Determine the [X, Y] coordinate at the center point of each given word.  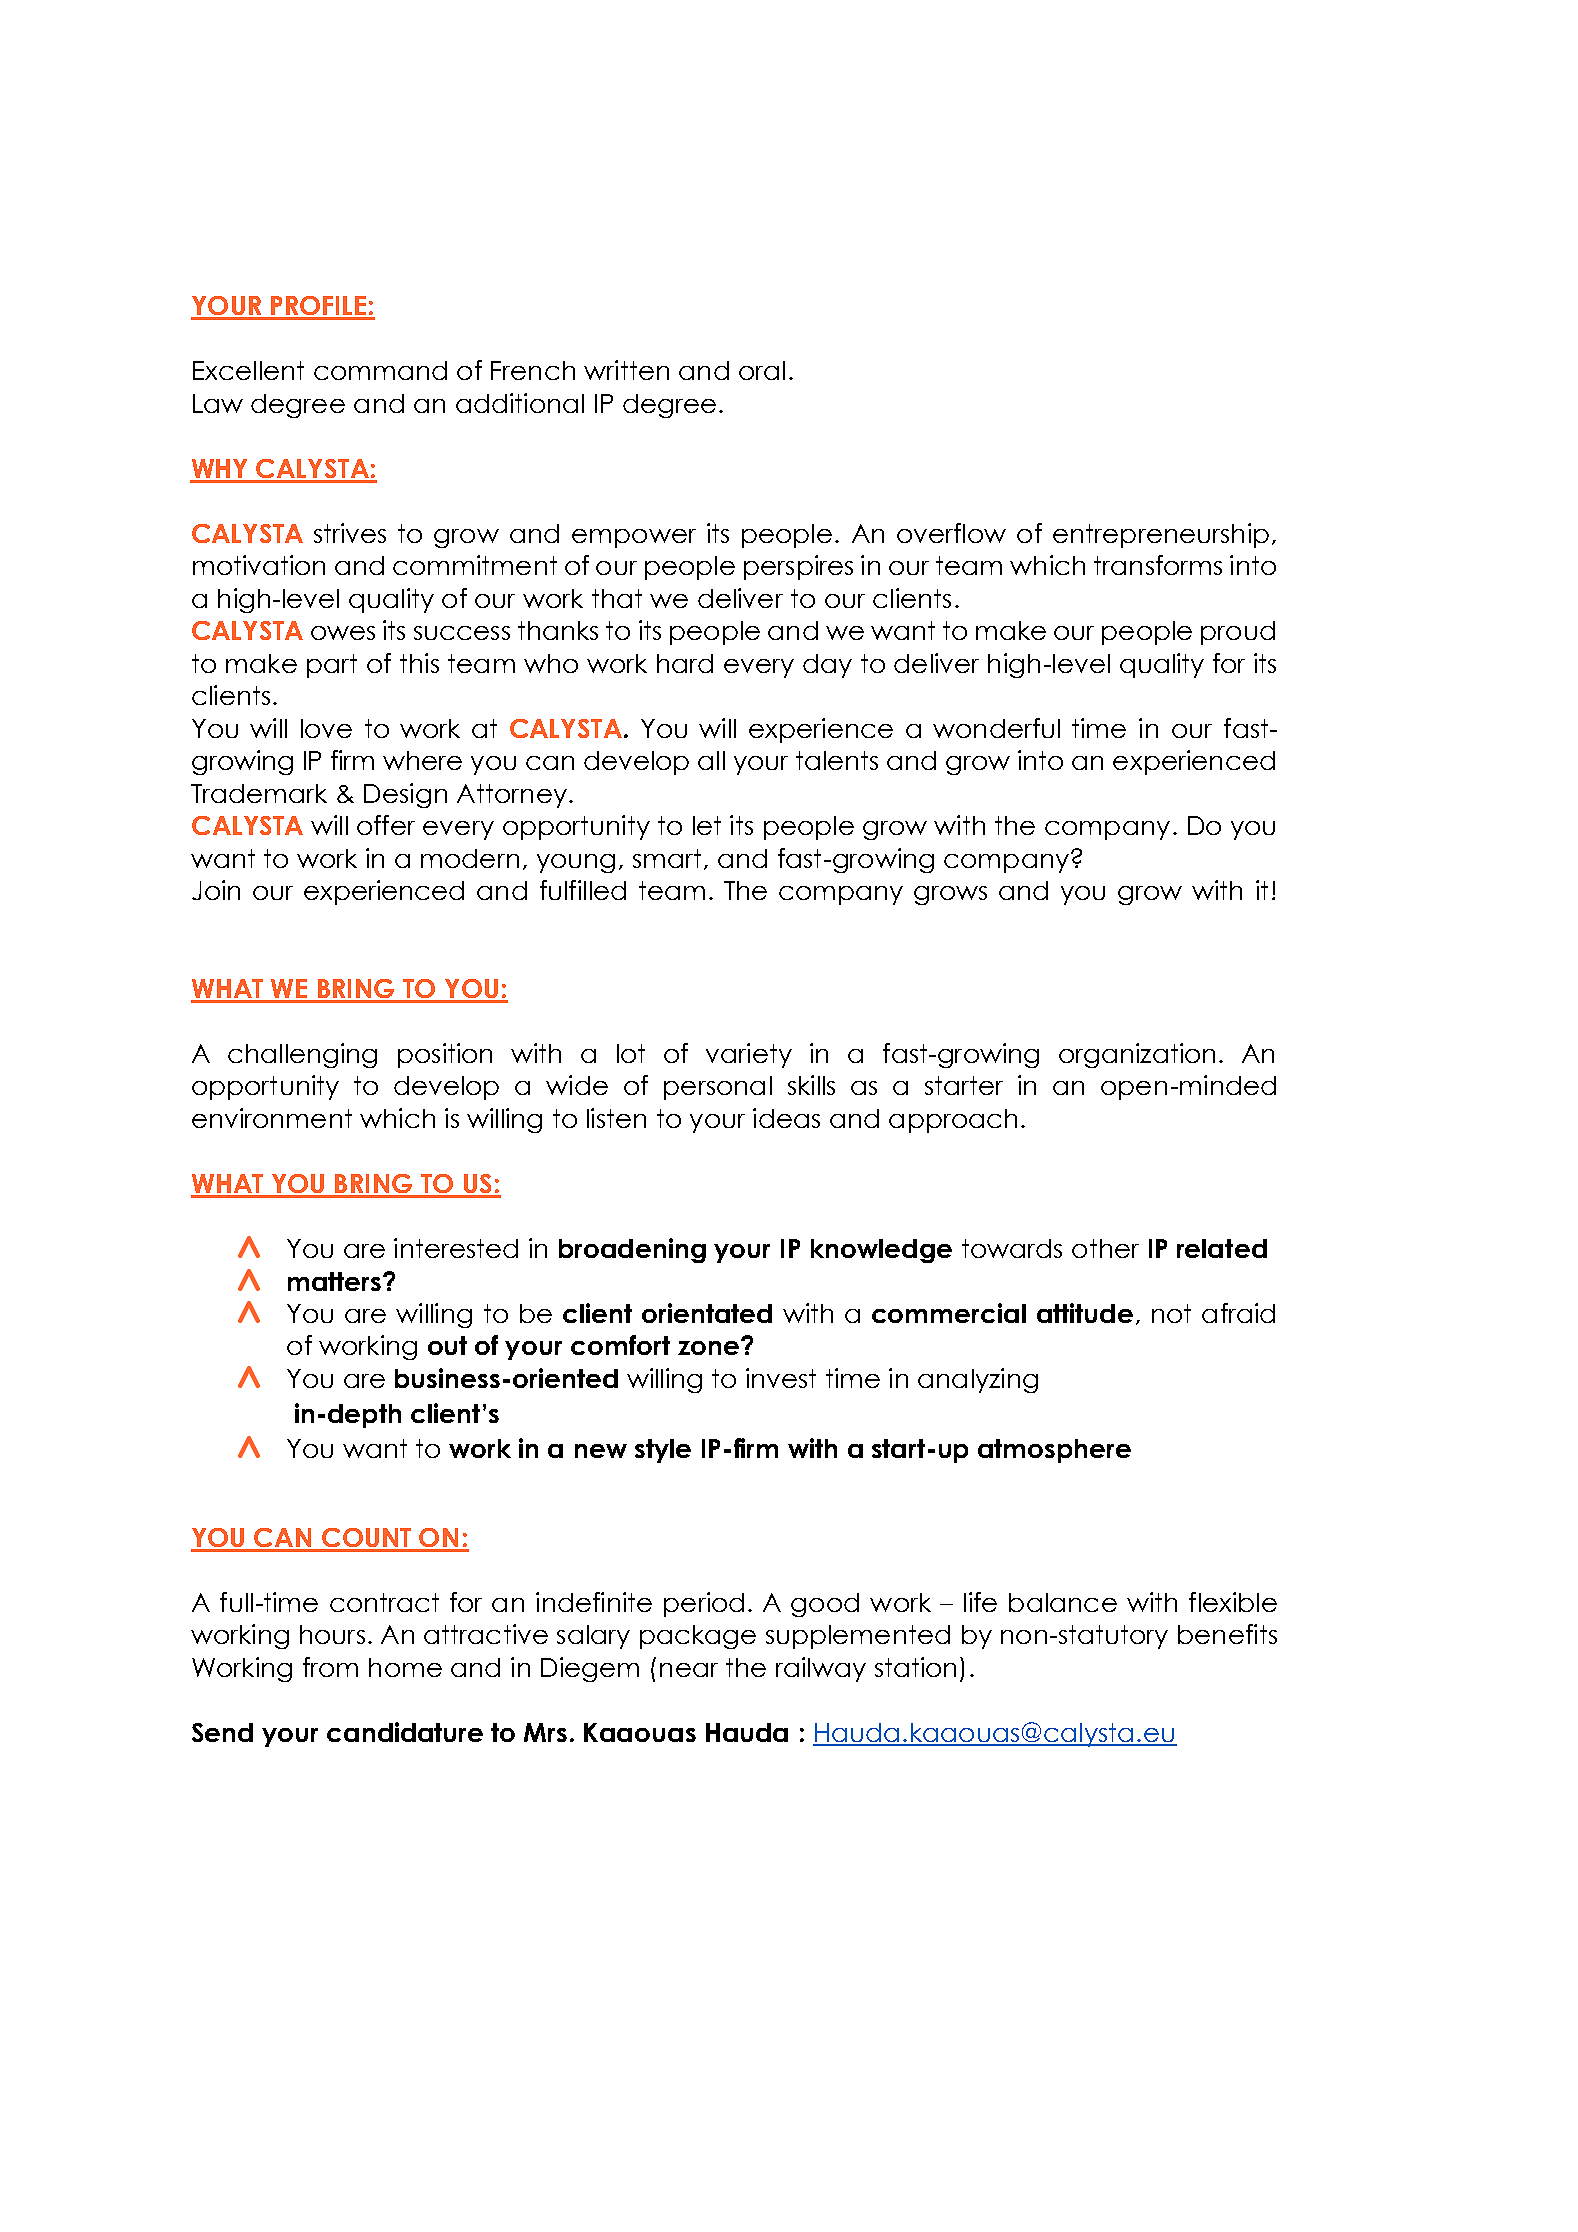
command [380, 370]
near [689, 1670]
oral [762, 370]
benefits [1227, 1634]
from [330, 1667]
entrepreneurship [1161, 535]
